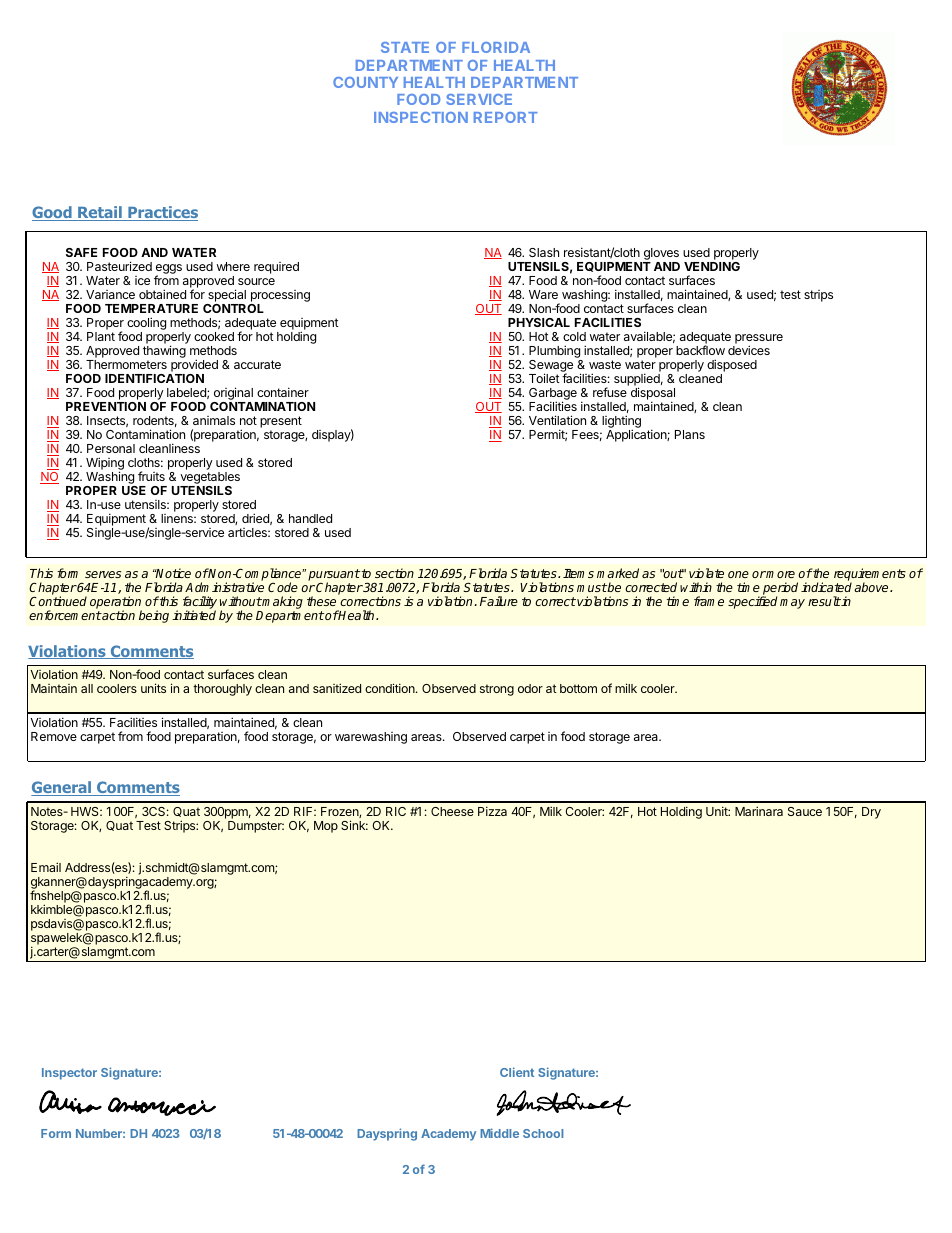  I want to click on Client, so click(517, 1072).
